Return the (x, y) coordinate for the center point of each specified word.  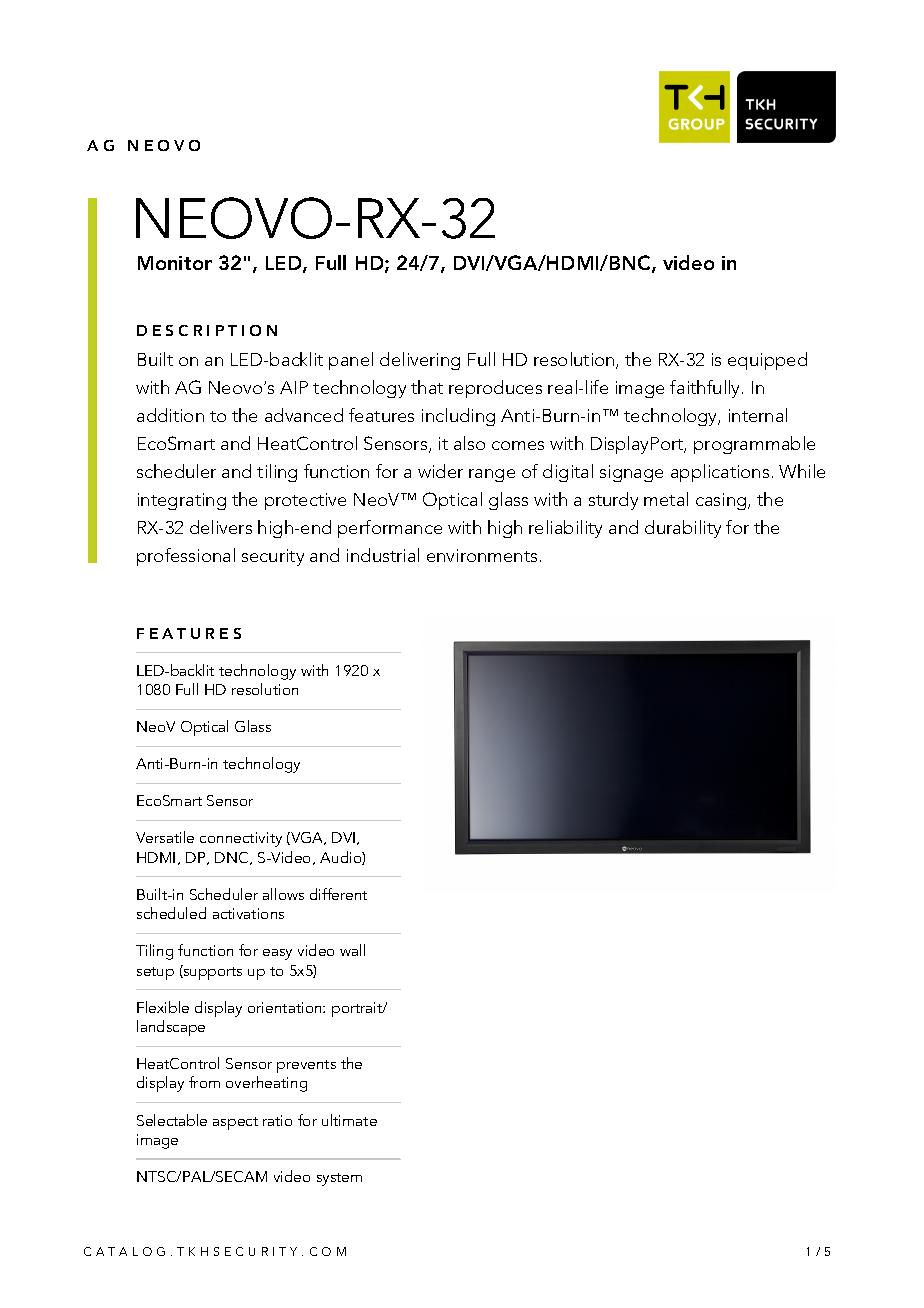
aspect (235, 1123)
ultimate (349, 1120)
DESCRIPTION (207, 330)
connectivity (241, 839)
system (339, 1179)
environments (482, 555)
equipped (767, 361)
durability (683, 529)
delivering (420, 361)
